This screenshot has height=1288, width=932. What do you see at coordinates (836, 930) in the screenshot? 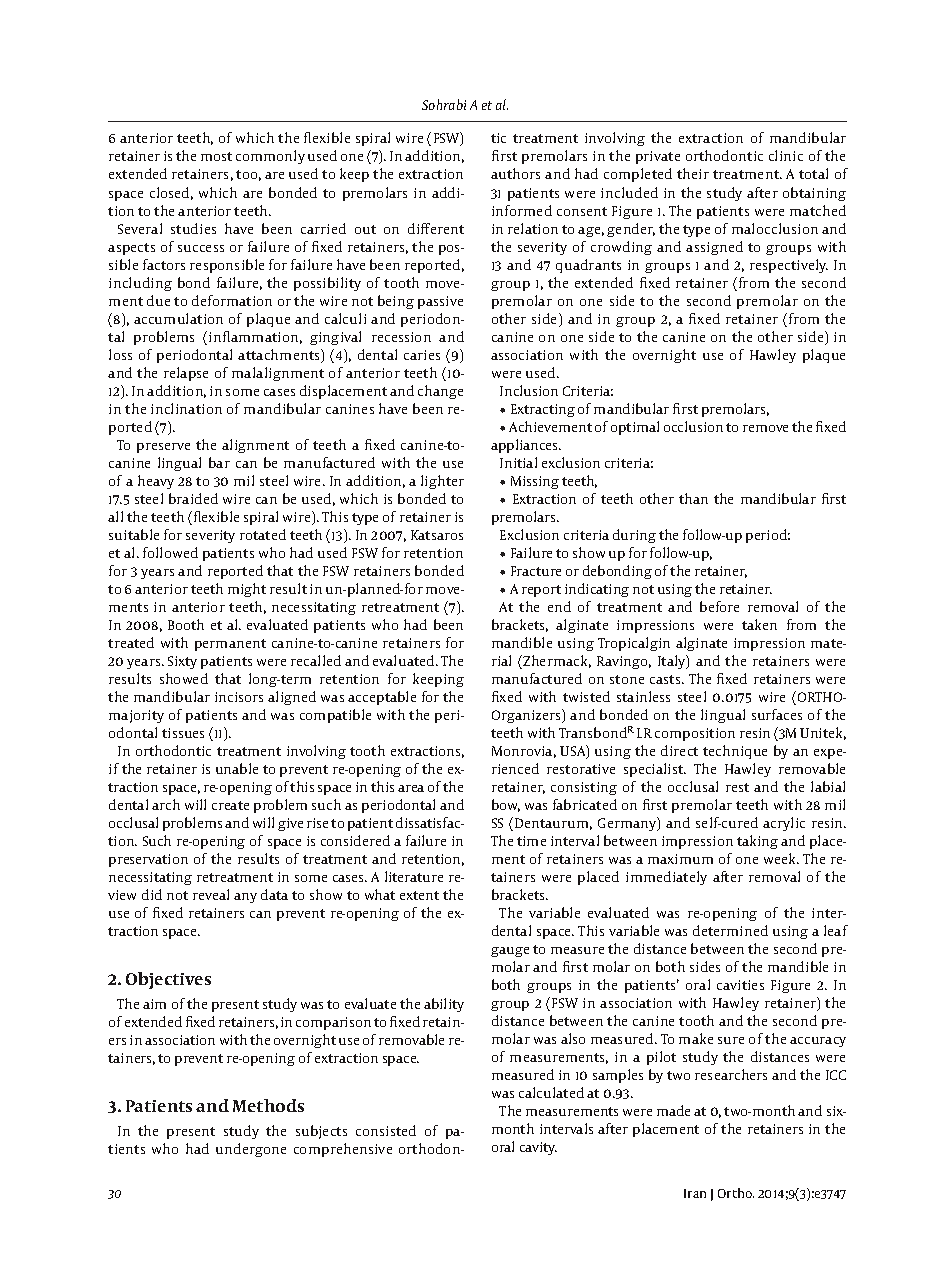
I see `leaf` at bounding box center [836, 930].
